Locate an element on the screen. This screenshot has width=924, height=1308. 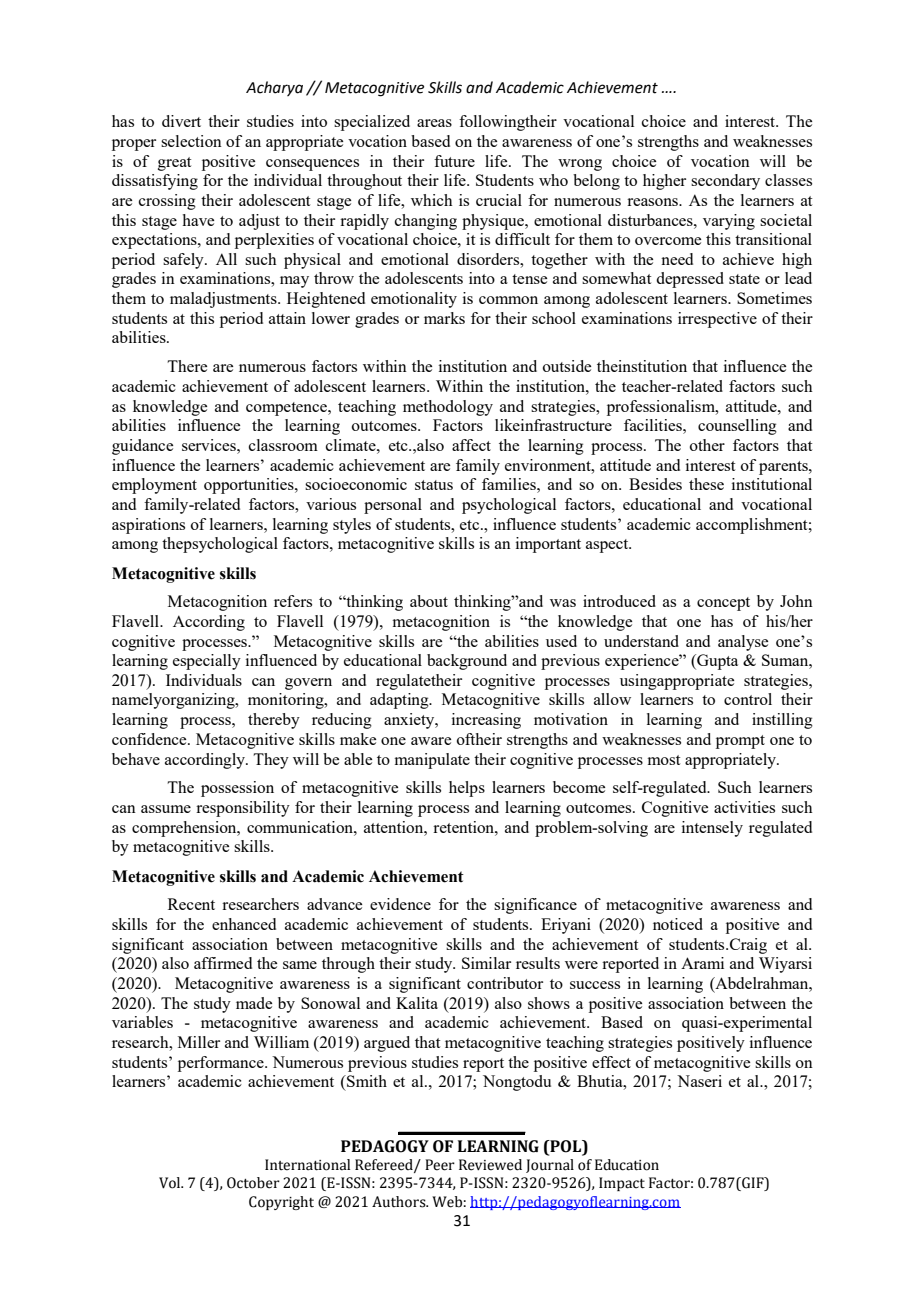
opportunities is located at coordinates (250, 486).
